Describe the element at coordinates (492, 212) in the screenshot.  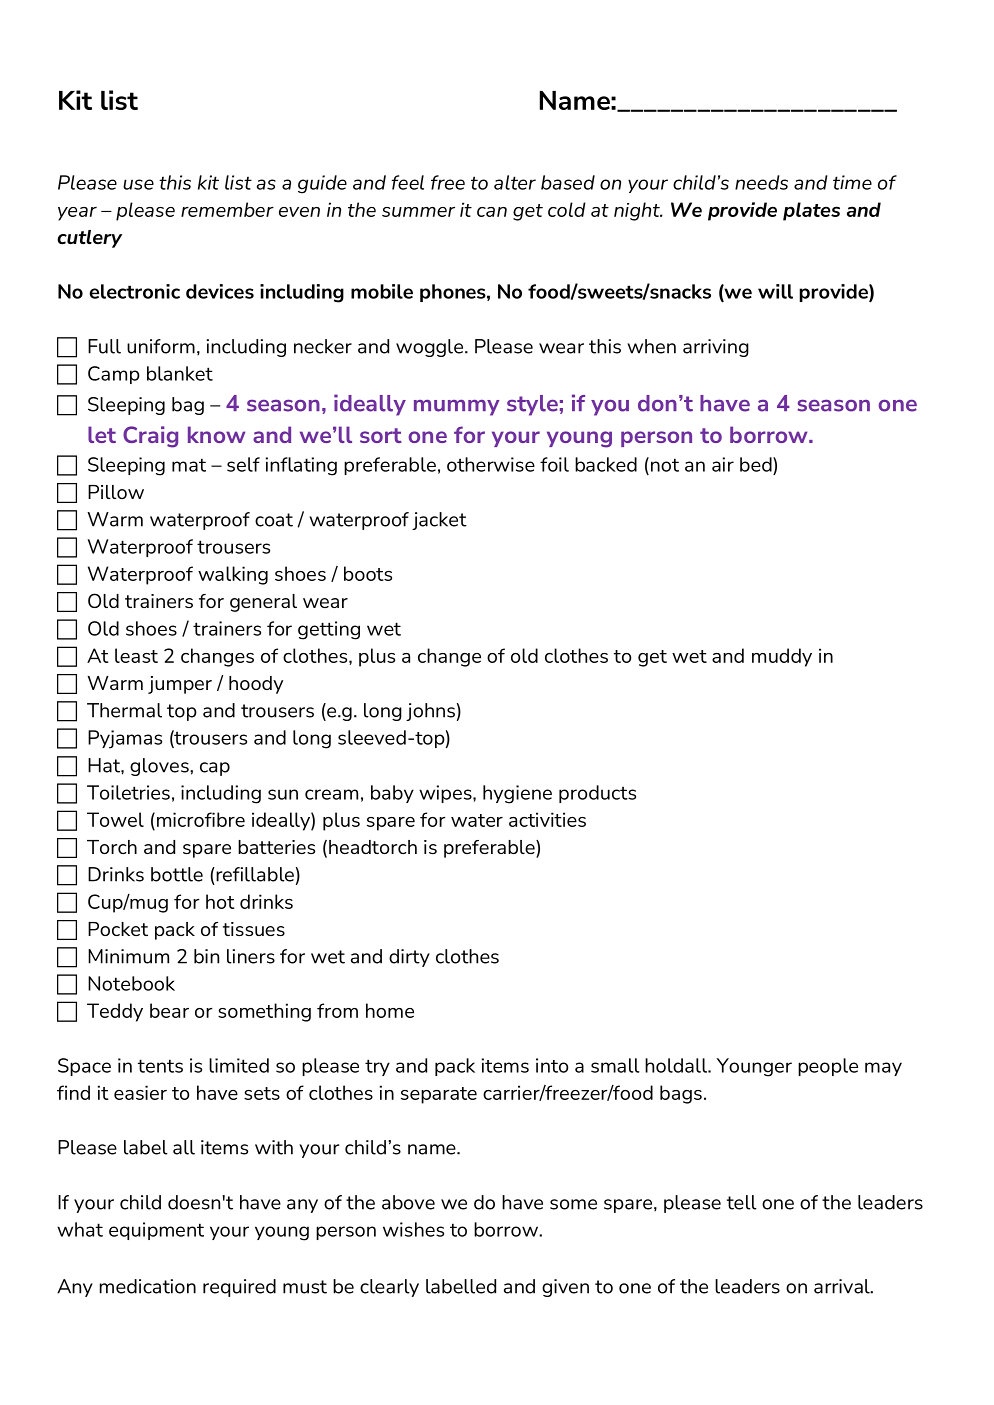
I see `can` at that location.
